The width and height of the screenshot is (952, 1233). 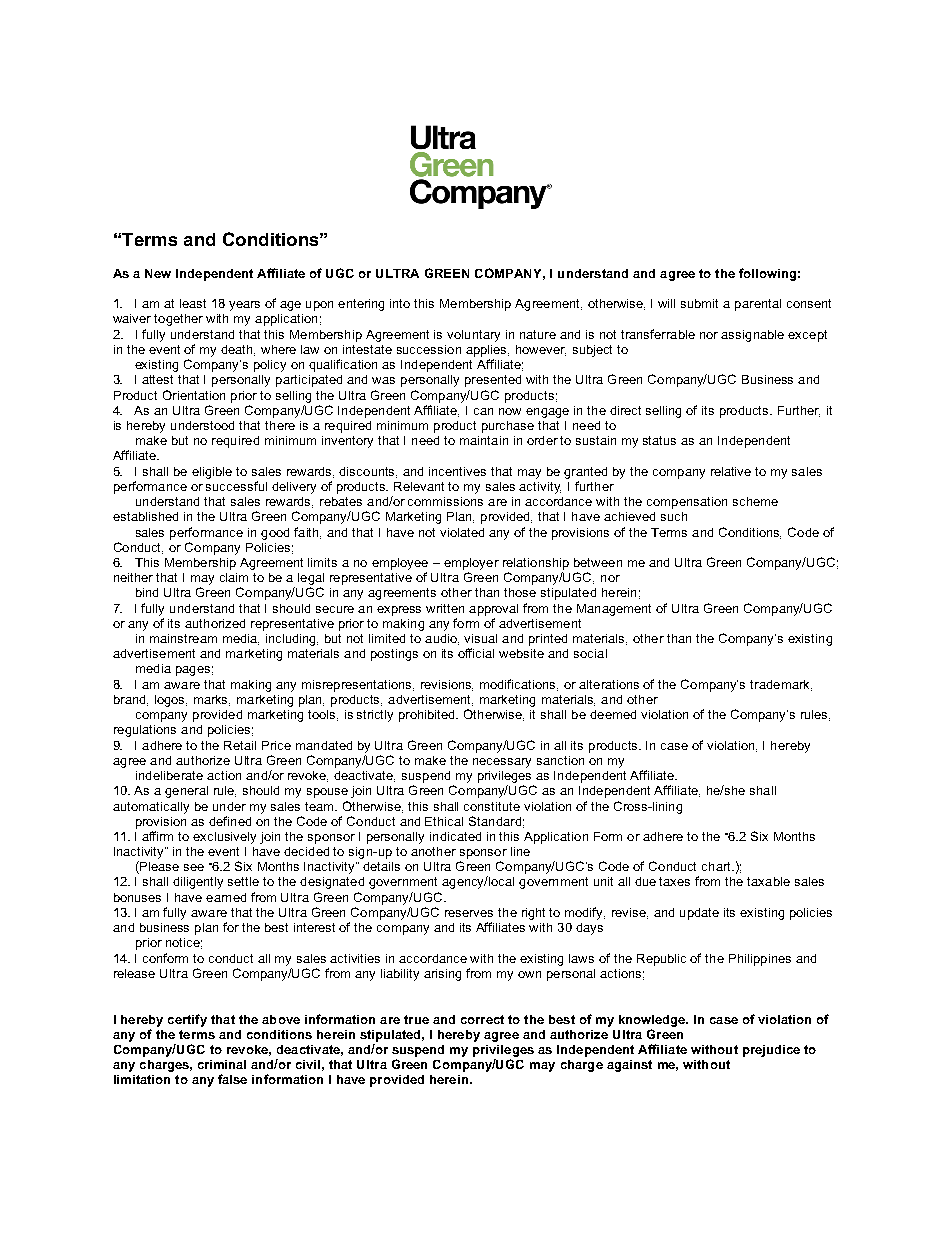 I want to click on marks, so click(x=212, y=700).
